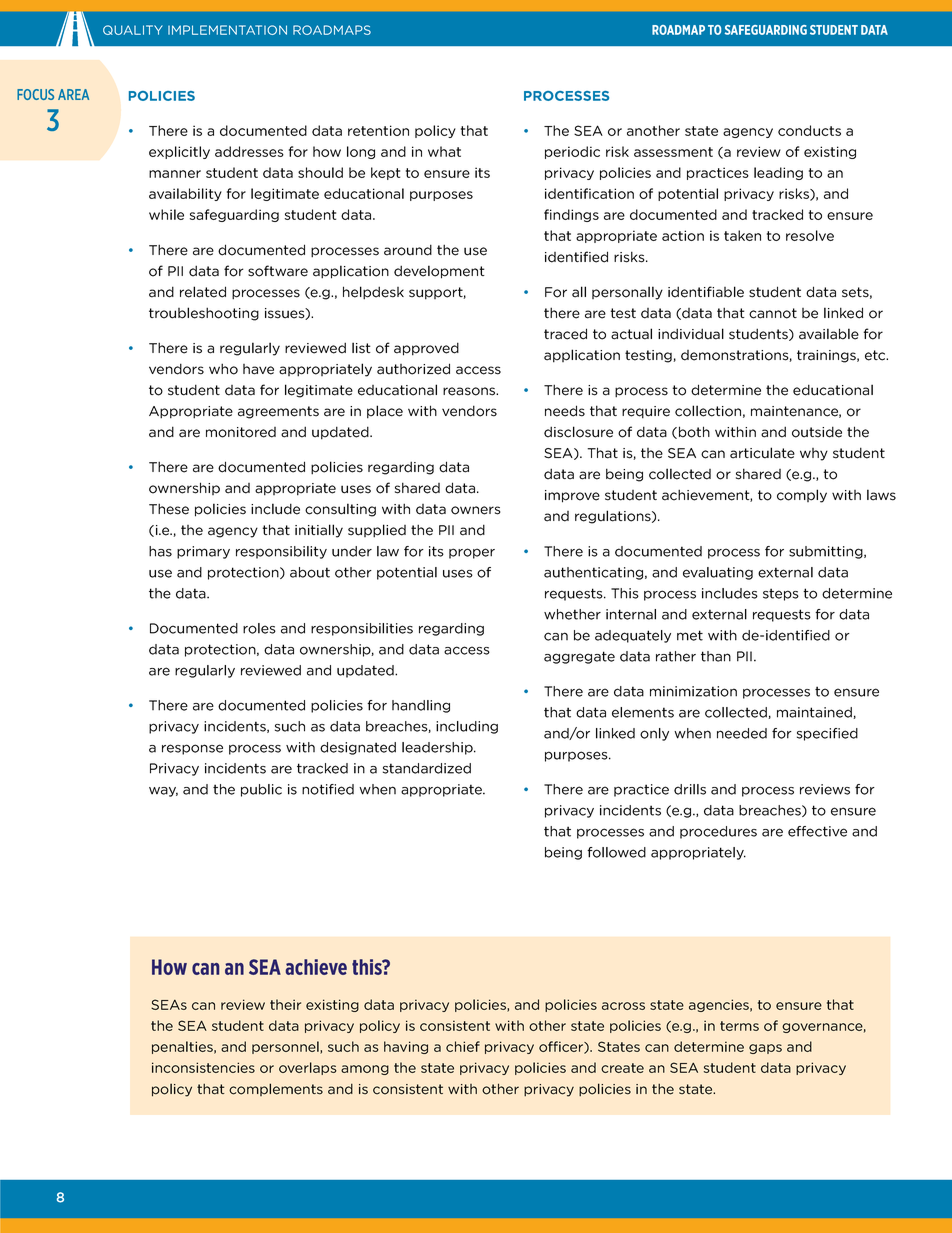 This image has height=1233, width=952. What do you see at coordinates (427, 768) in the image?
I see `standardized` at bounding box center [427, 768].
